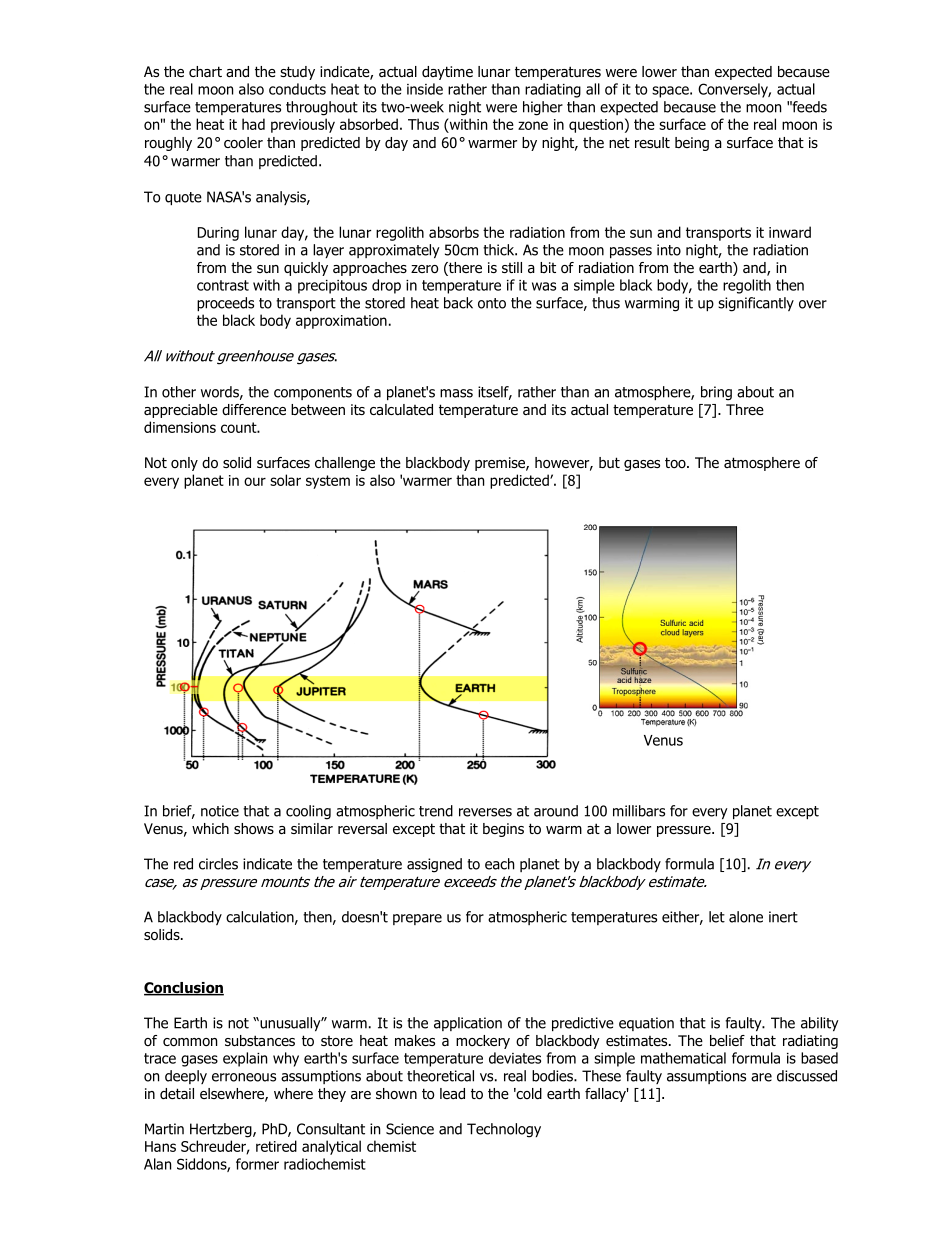 This page has width=952, height=1233. What do you see at coordinates (504, 1130) in the page?
I see `Technology` at bounding box center [504, 1130].
